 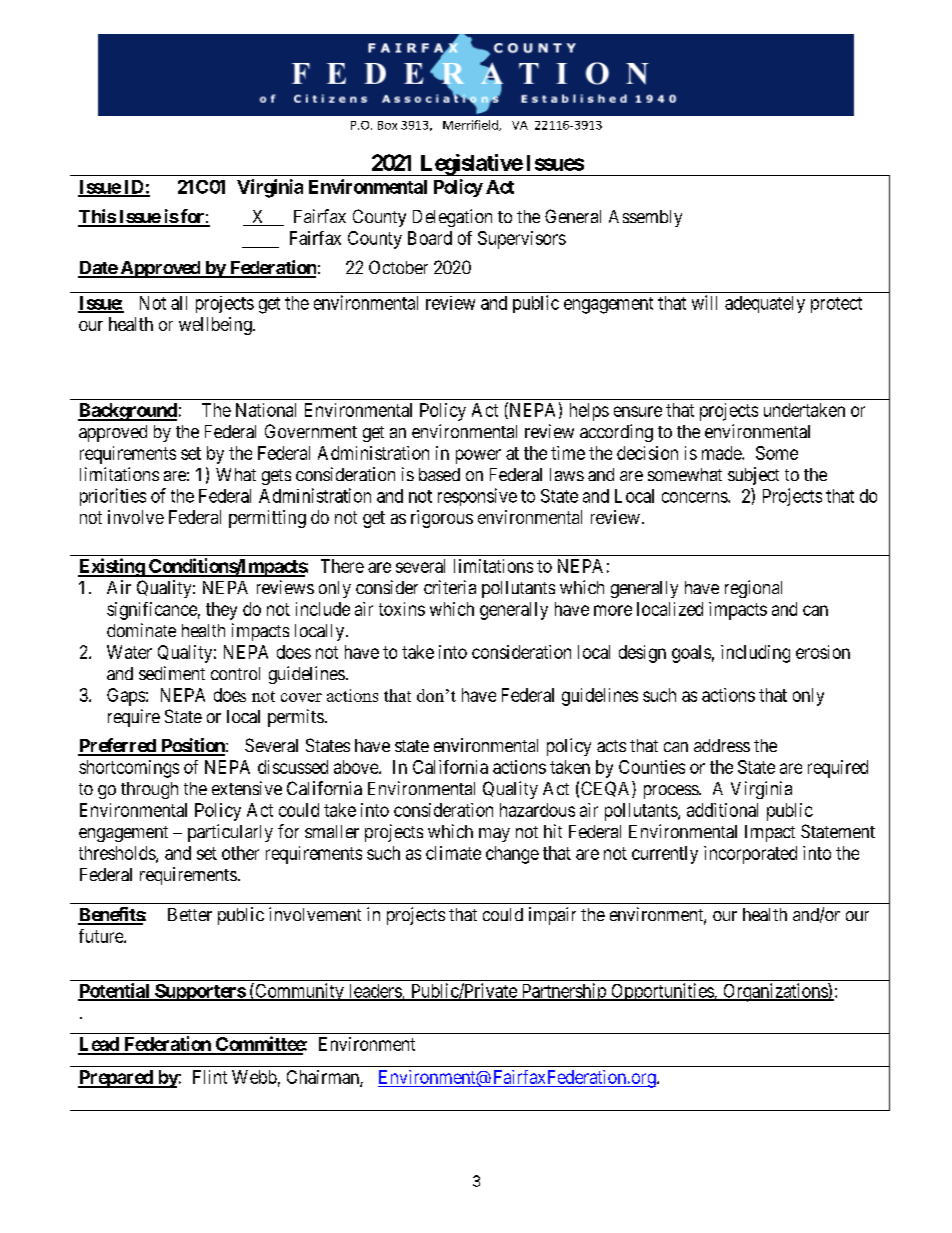 What do you see at coordinates (563, 992) in the page?
I see `Partnership` at bounding box center [563, 992].
